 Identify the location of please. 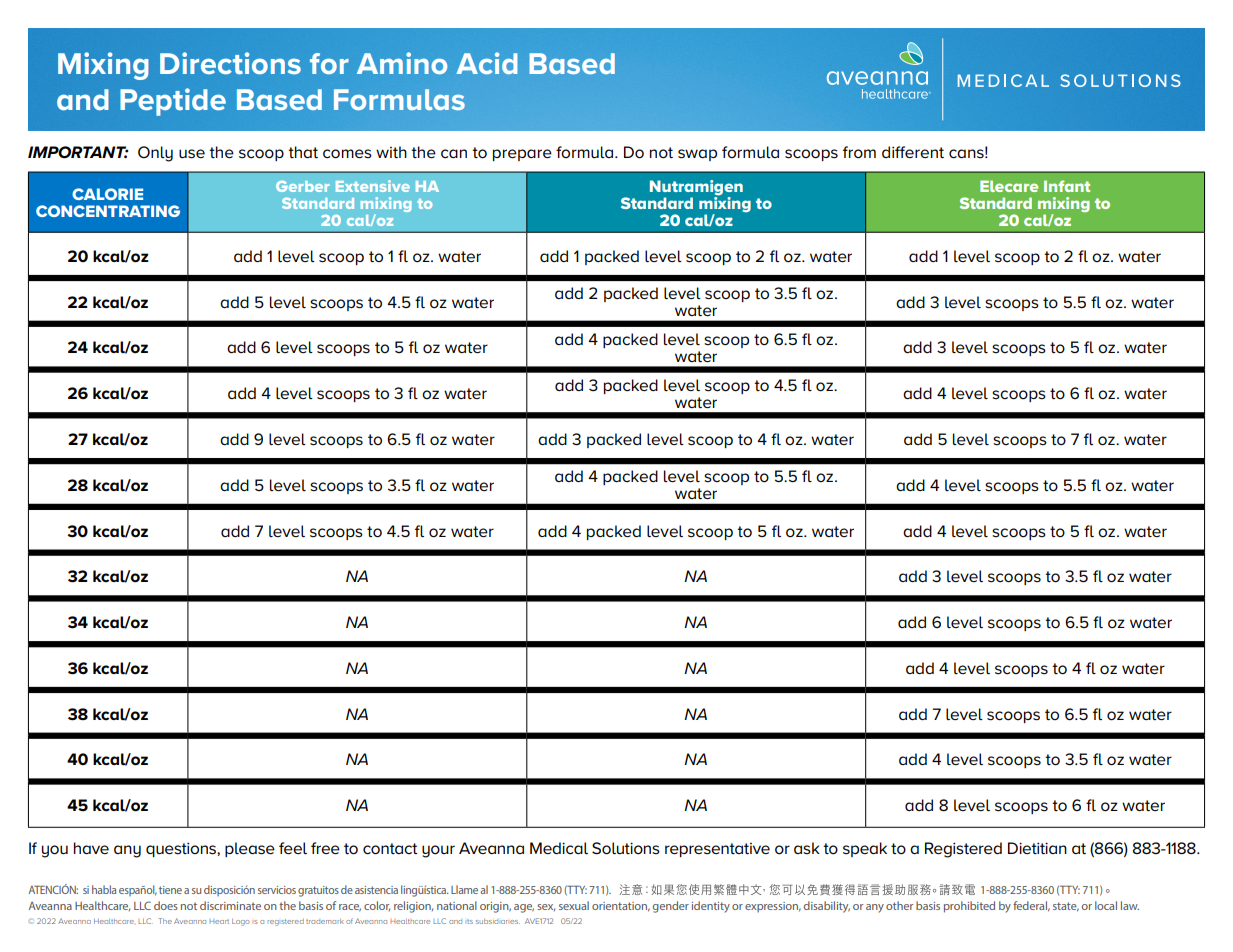
(250, 849).
